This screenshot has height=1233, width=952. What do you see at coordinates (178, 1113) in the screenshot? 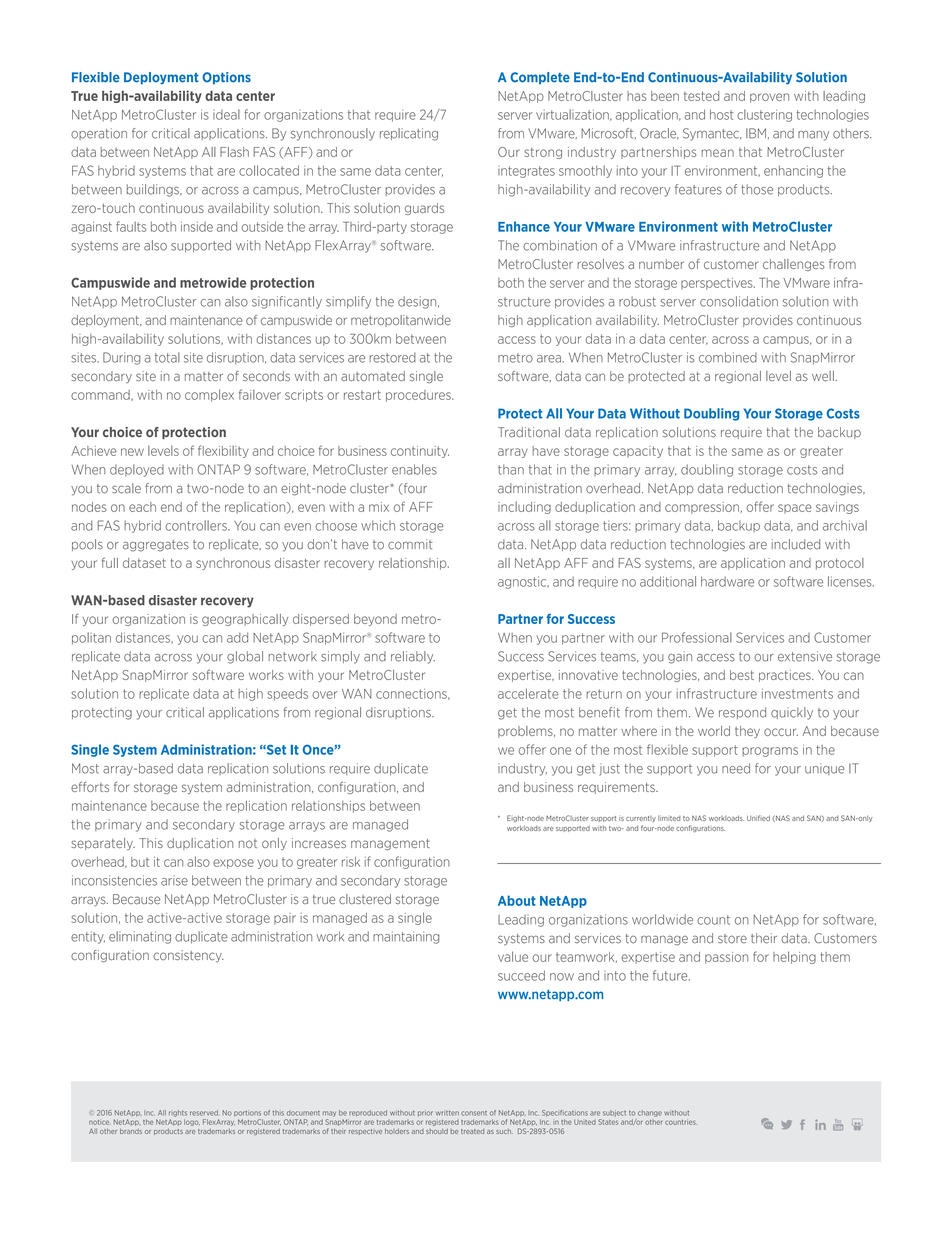
I see `rights` at bounding box center [178, 1113].
